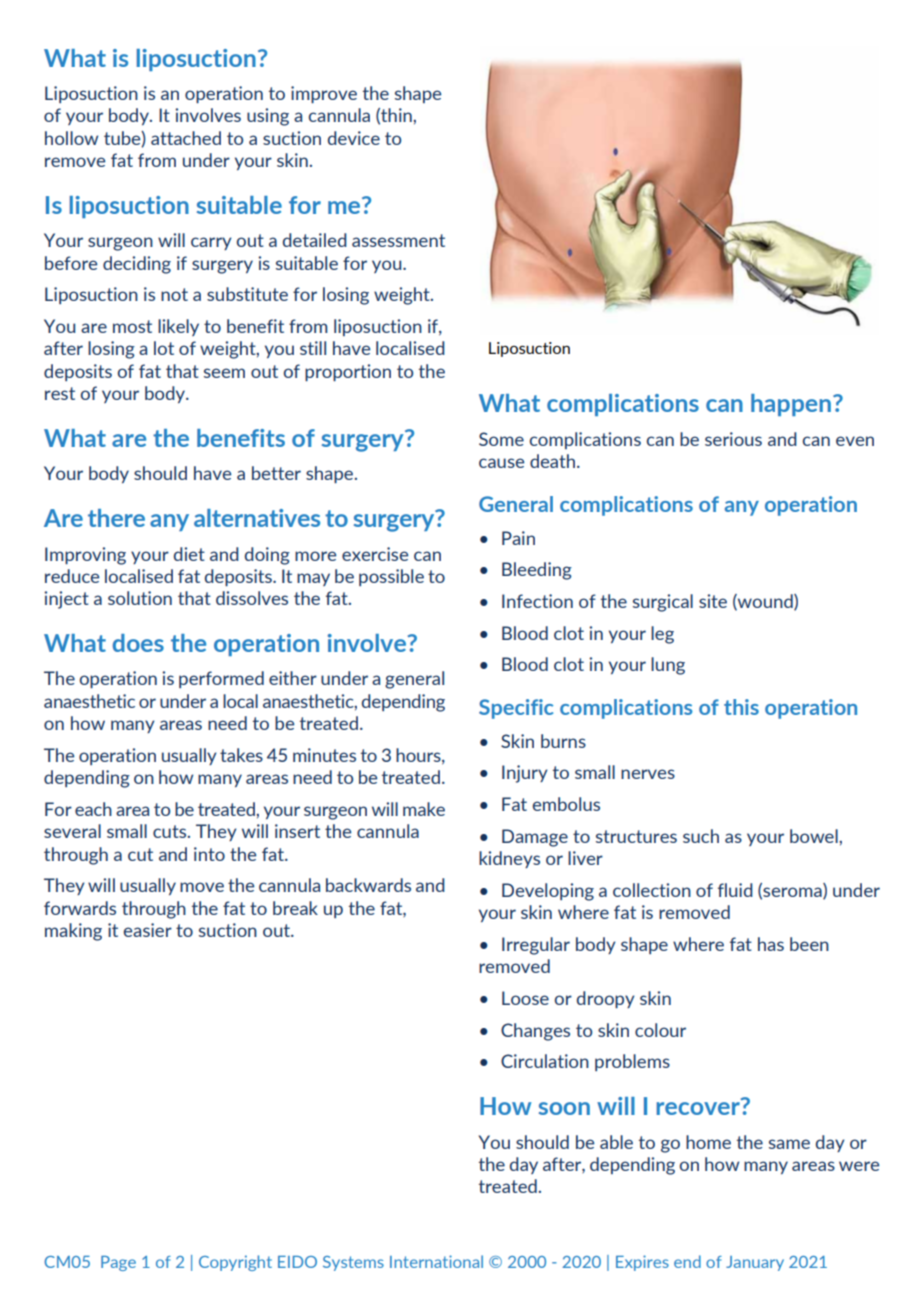  Describe the element at coordinates (116, 518) in the screenshot. I see `there` at that location.
